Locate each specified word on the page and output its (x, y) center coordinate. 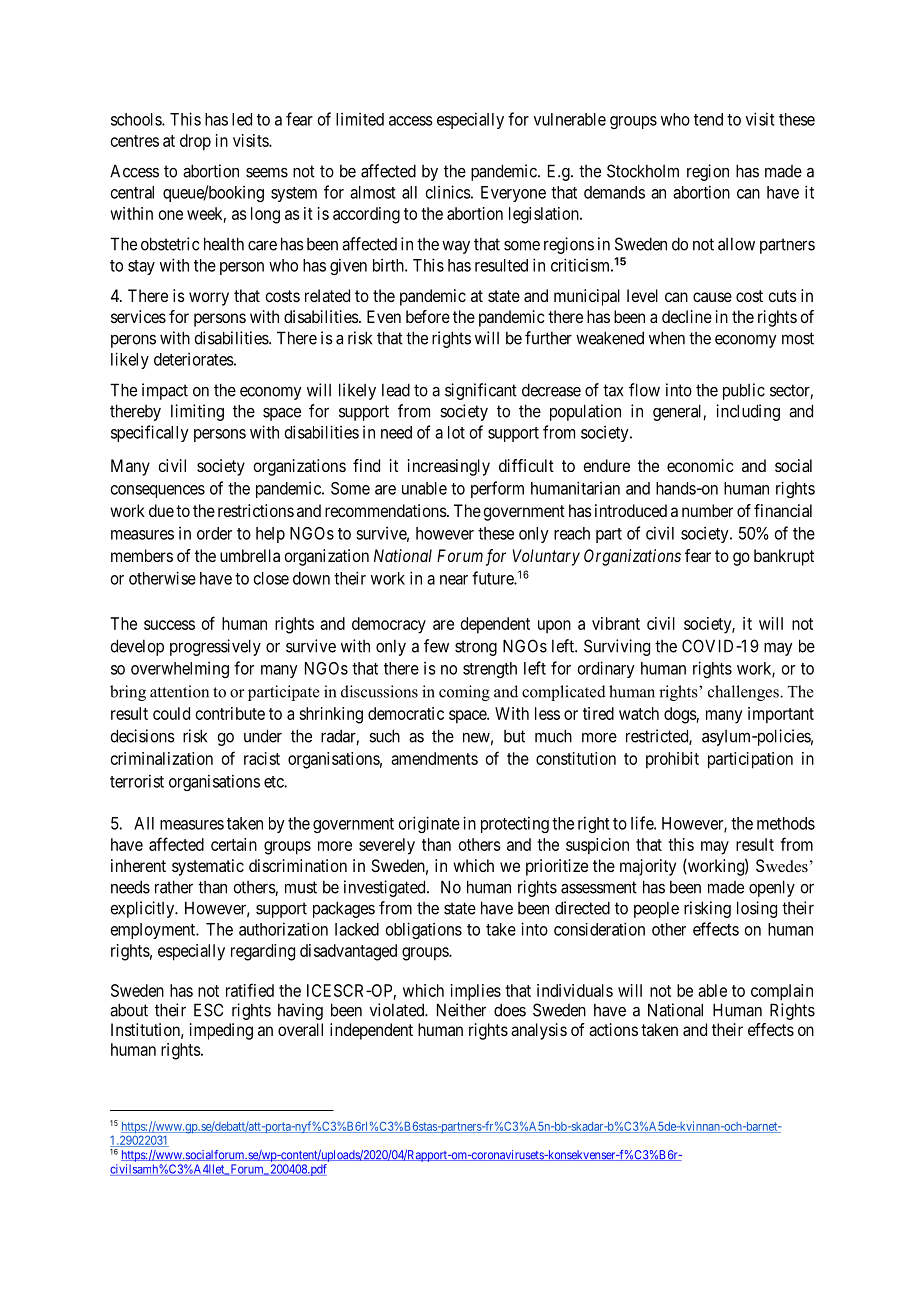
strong (476, 648)
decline (687, 316)
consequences (158, 491)
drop (195, 142)
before (428, 316)
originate (429, 824)
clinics (448, 192)
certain (234, 844)
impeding (221, 1031)
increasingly (449, 467)
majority (648, 867)
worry (209, 299)
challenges (744, 693)
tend (708, 119)
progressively (215, 647)
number (707, 510)
